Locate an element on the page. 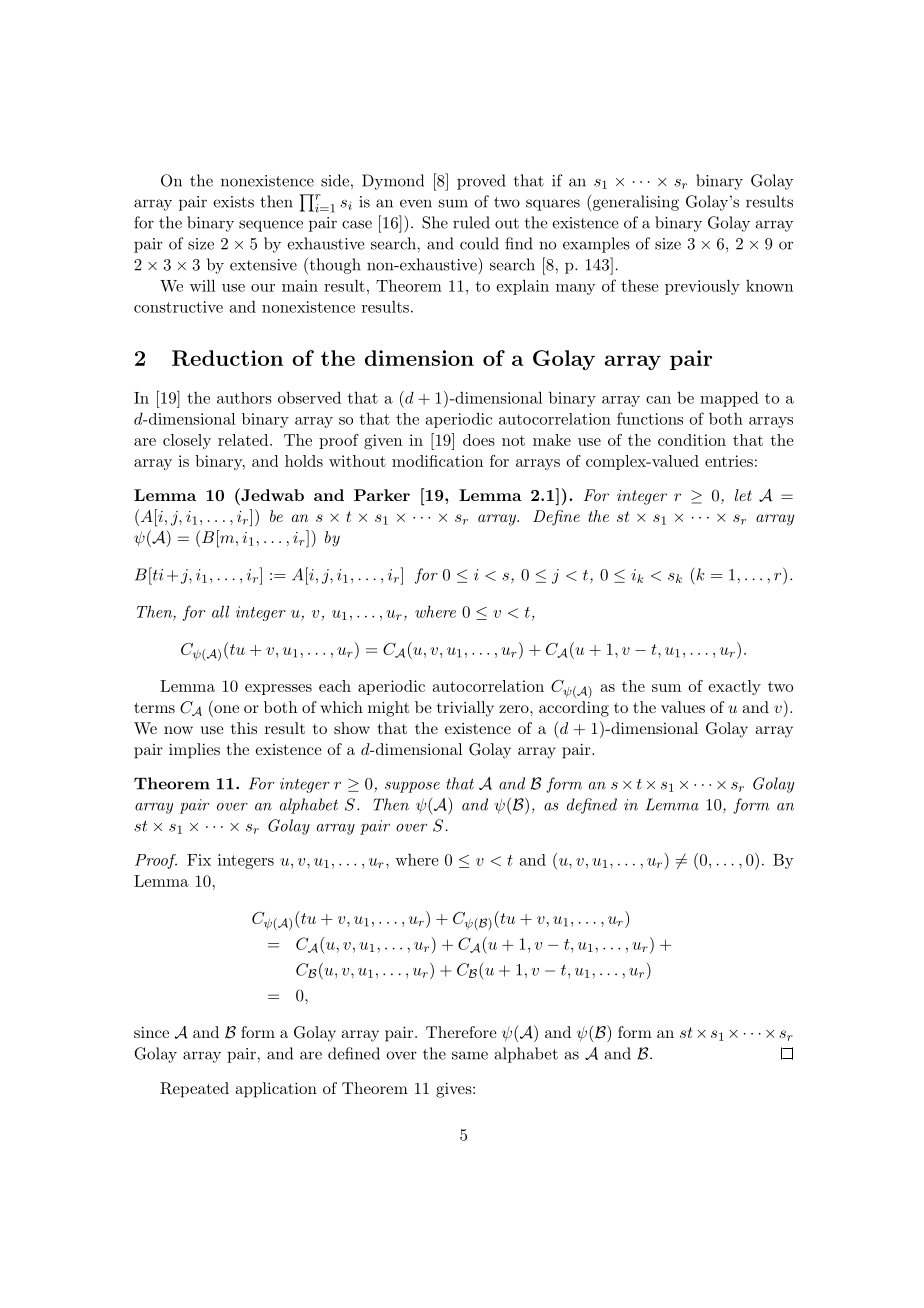 The width and height of the image is (924, 1308). condition is located at coordinates (692, 440).
